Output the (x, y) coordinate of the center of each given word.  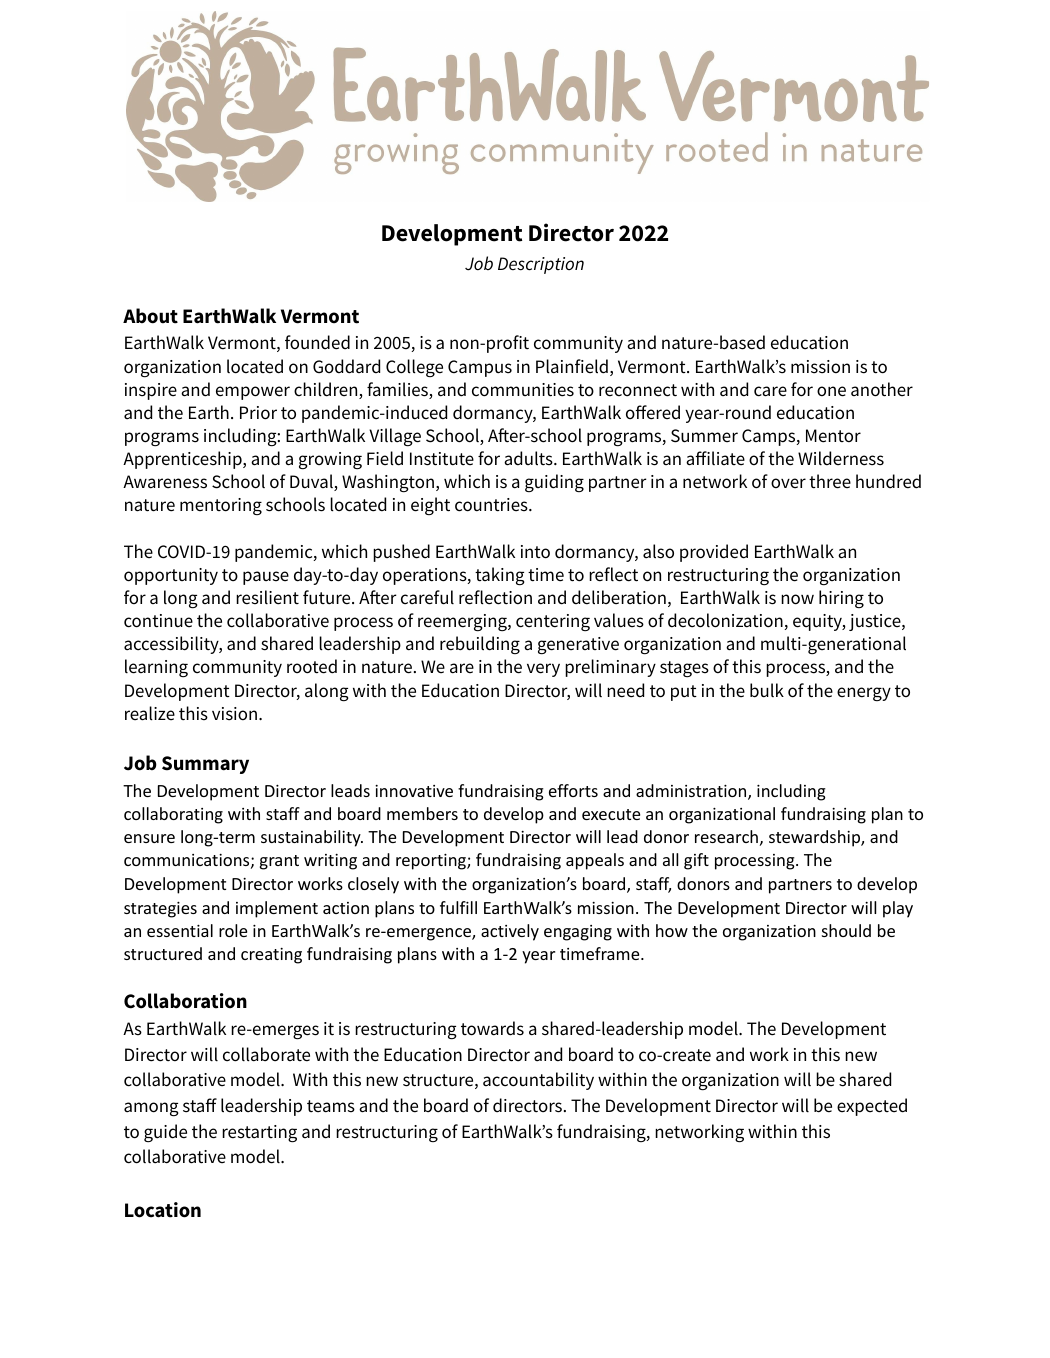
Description (541, 265)
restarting (259, 1134)
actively (510, 932)
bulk (767, 690)
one (831, 391)
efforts (573, 790)
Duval (312, 482)
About (150, 316)
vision (234, 714)
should (846, 930)
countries (492, 505)
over (788, 483)
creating (271, 956)
